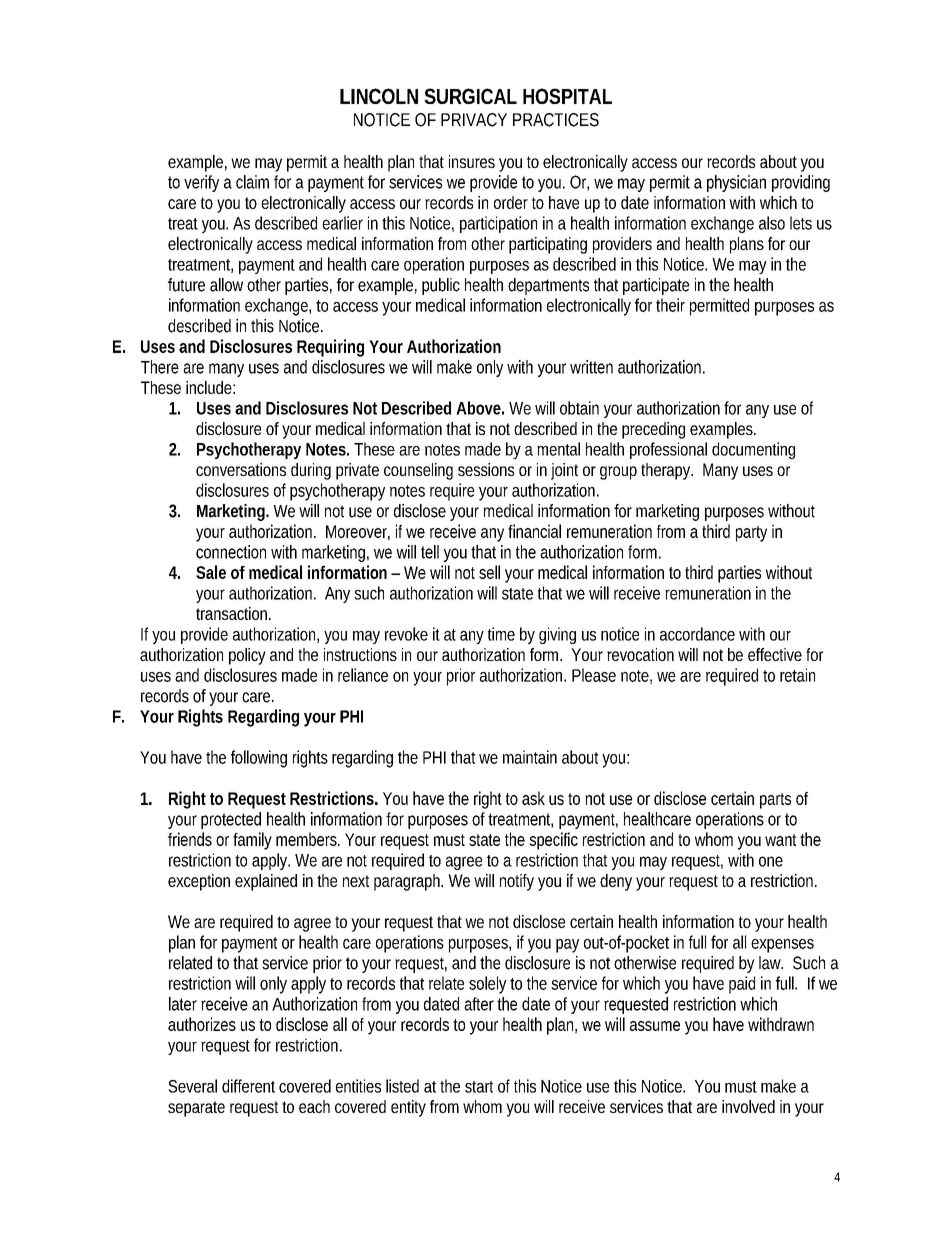 The image size is (952, 1233). I want to click on claim, so click(252, 182).
